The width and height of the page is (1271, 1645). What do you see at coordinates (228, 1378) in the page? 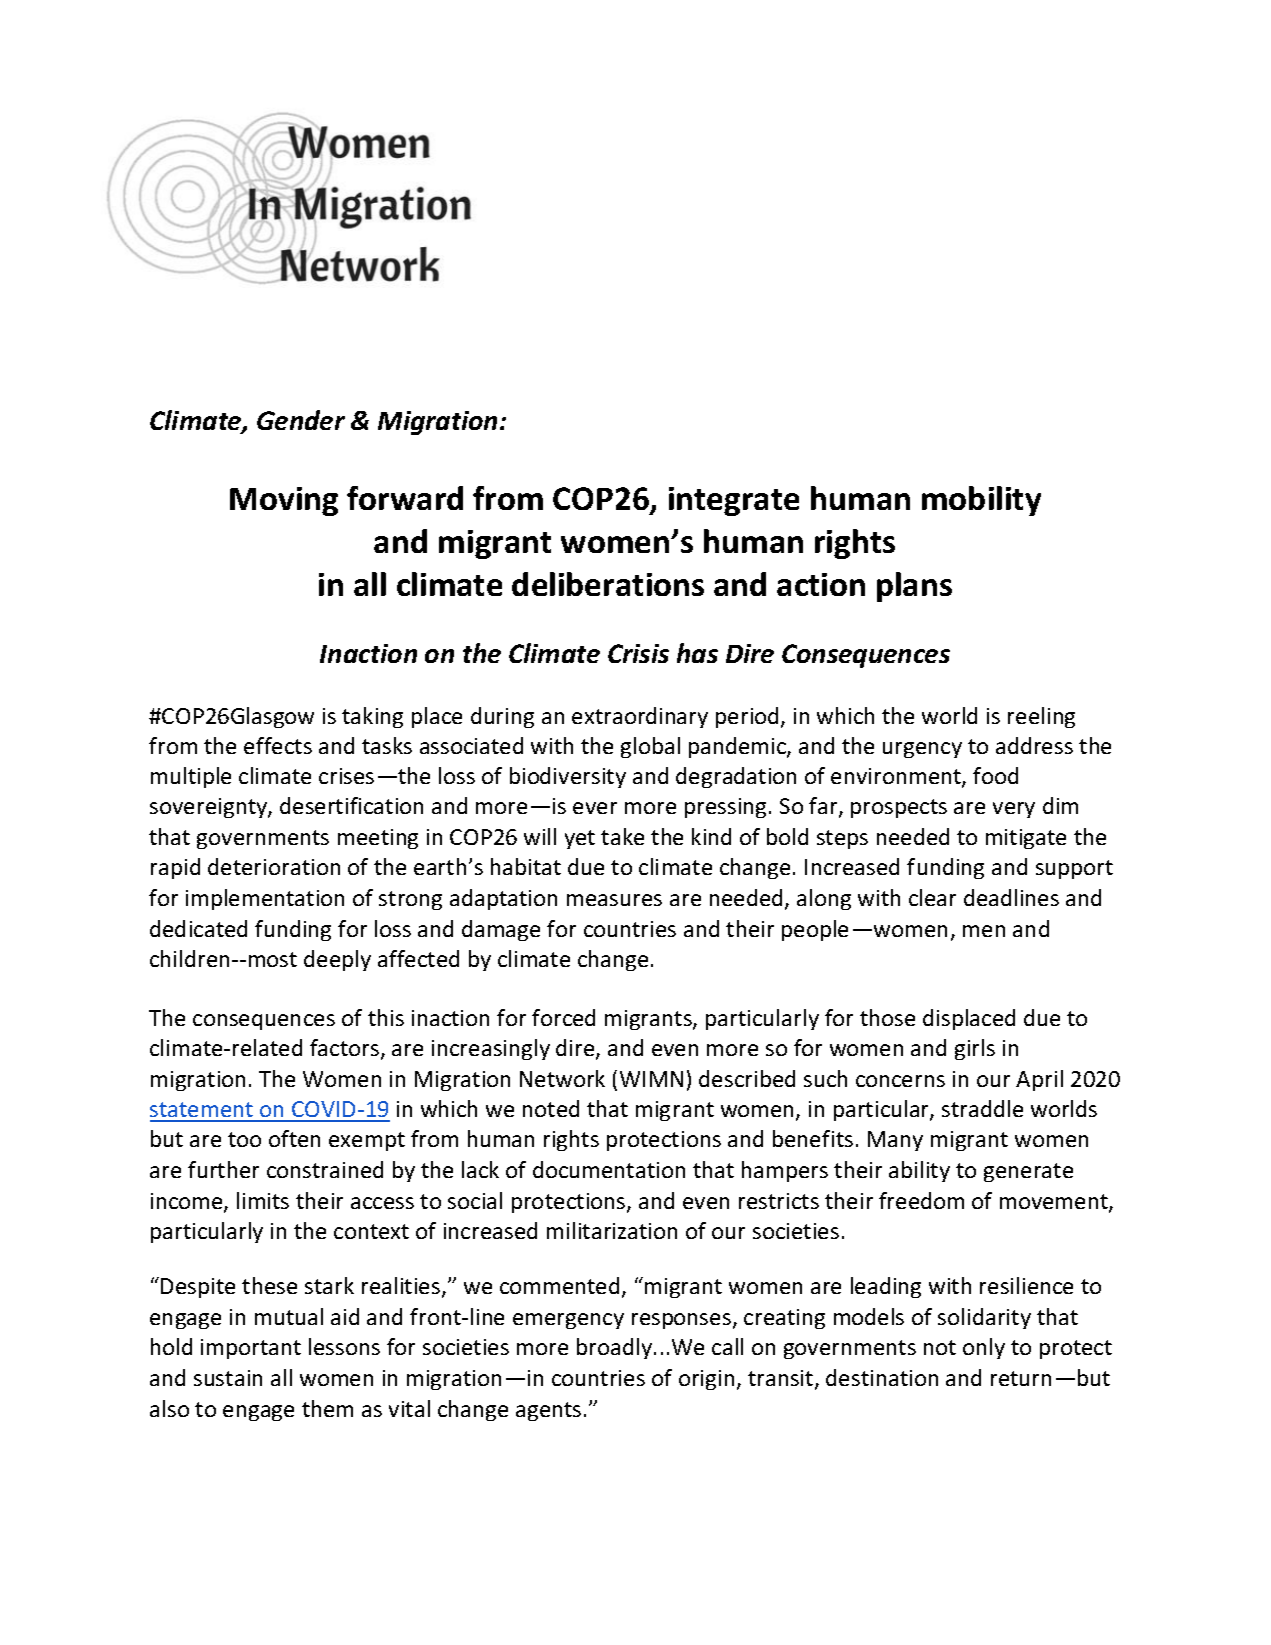
I see `sustain` at bounding box center [228, 1378].
